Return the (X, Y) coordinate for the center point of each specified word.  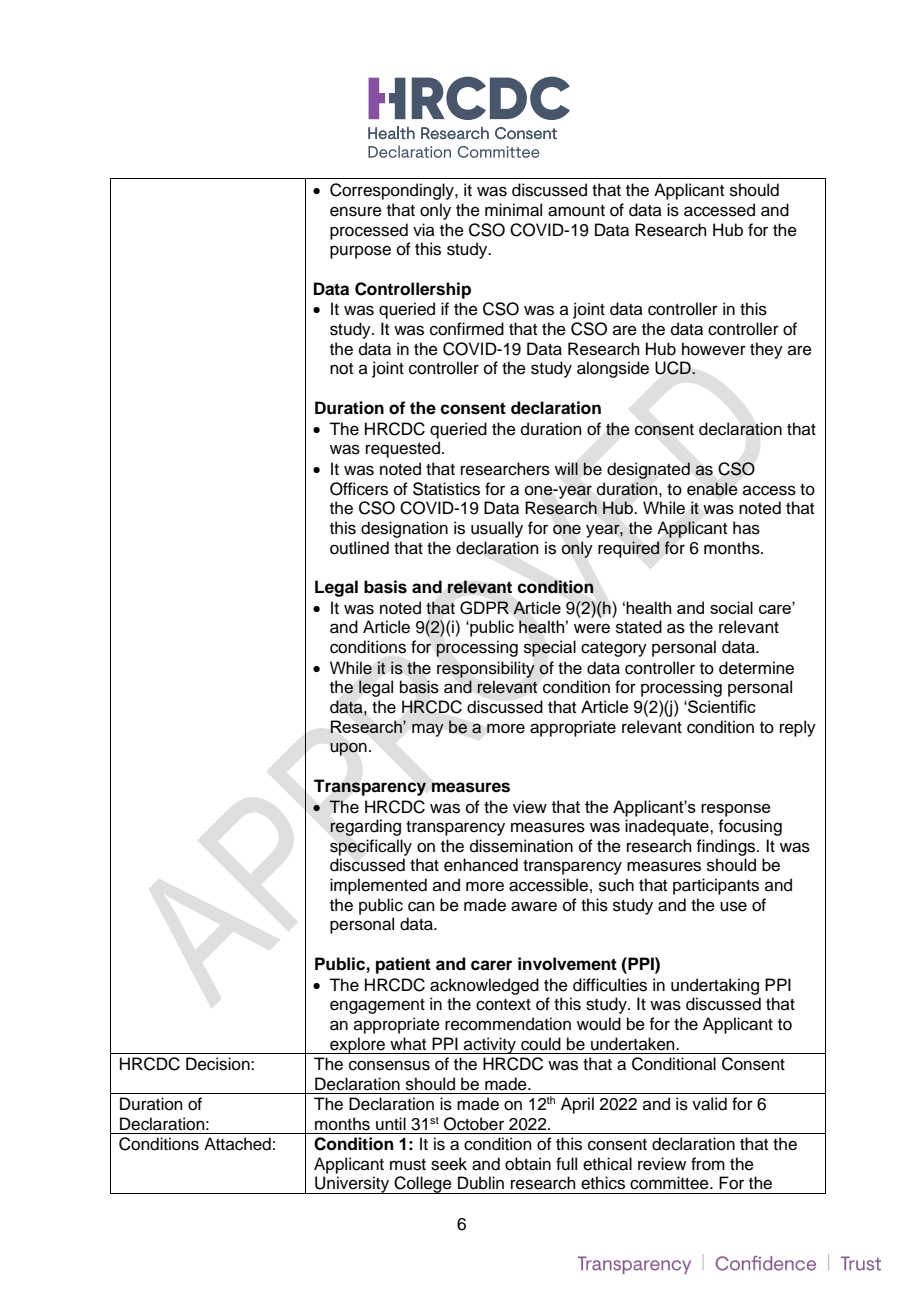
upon (348, 749)
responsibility (486, 669)
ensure (356, 211)
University (352, 1185)
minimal (513, 210)
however (714, 349)
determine (756, 668)
